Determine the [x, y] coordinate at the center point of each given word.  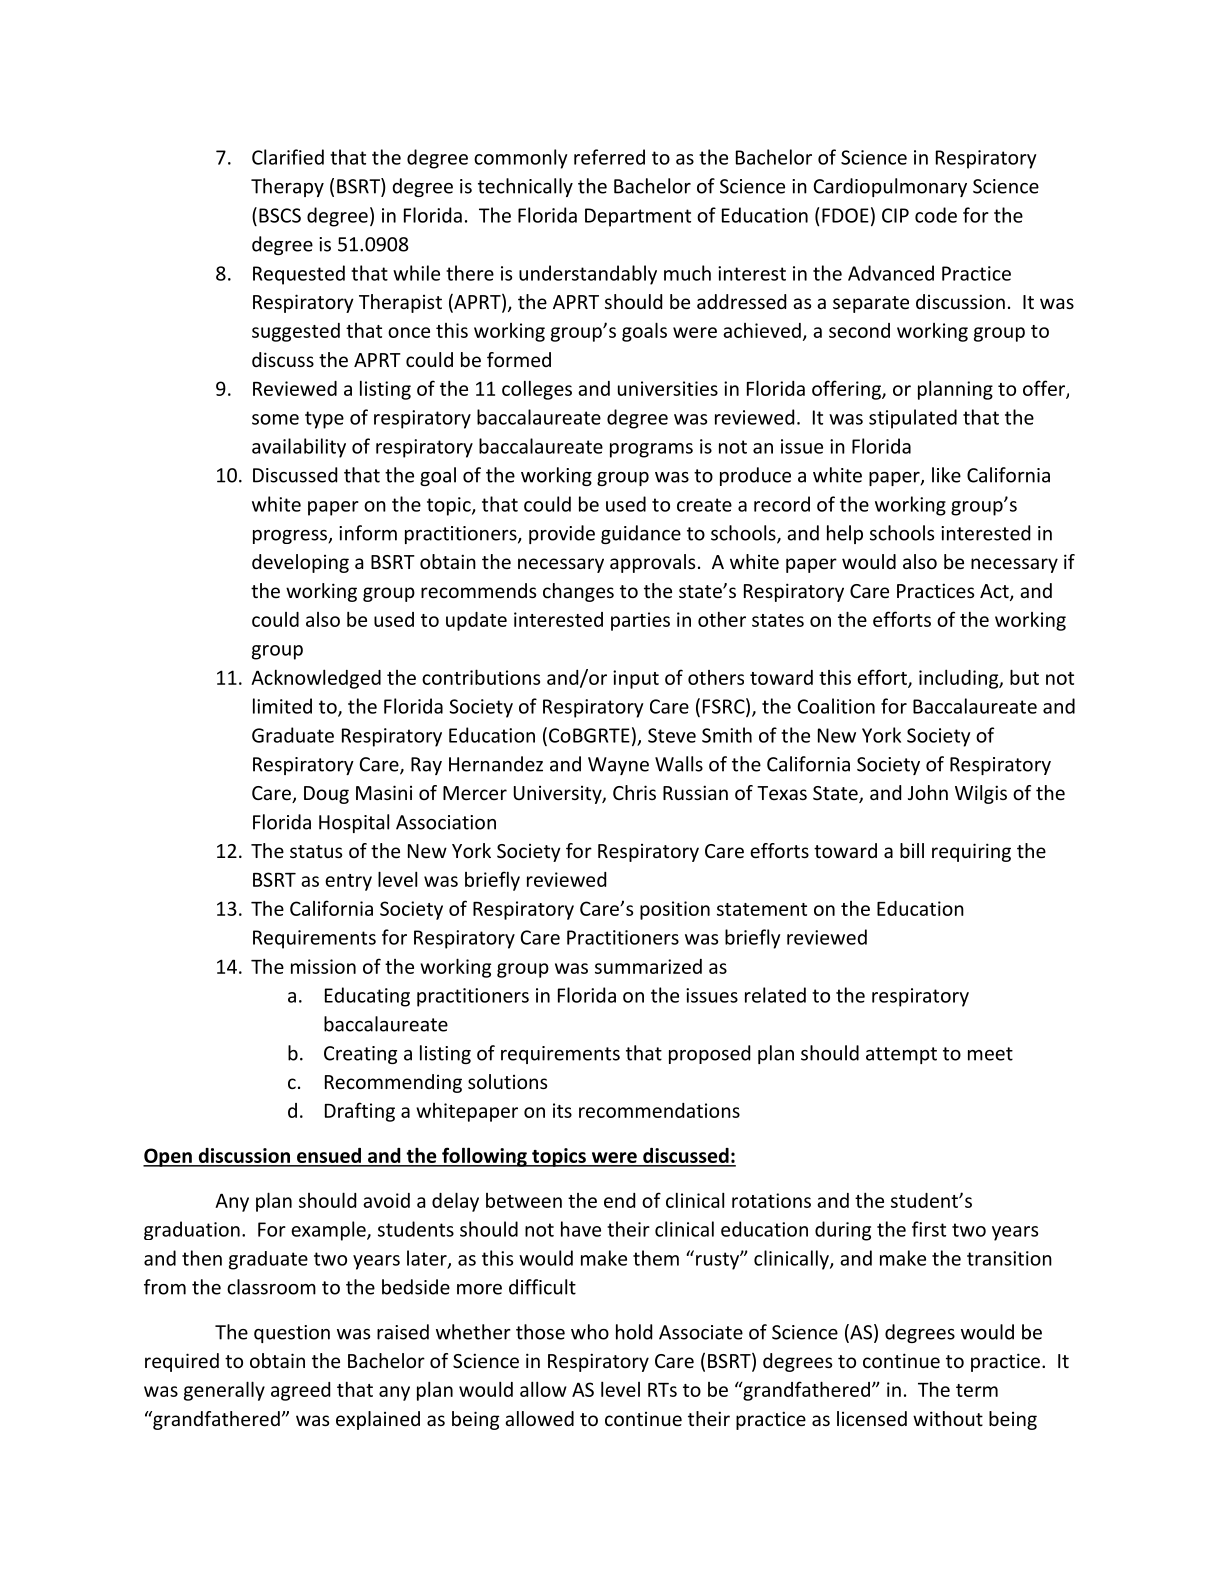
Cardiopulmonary [890, 187]
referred [609, 157]
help [845, 534]
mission [323, 966]
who [590, 1332]
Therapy [287, 187]
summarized [648, 966]
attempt [901, 1055]
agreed [300, 1391]
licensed [872, 1418]
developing [300, 563]
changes [578, 592]
